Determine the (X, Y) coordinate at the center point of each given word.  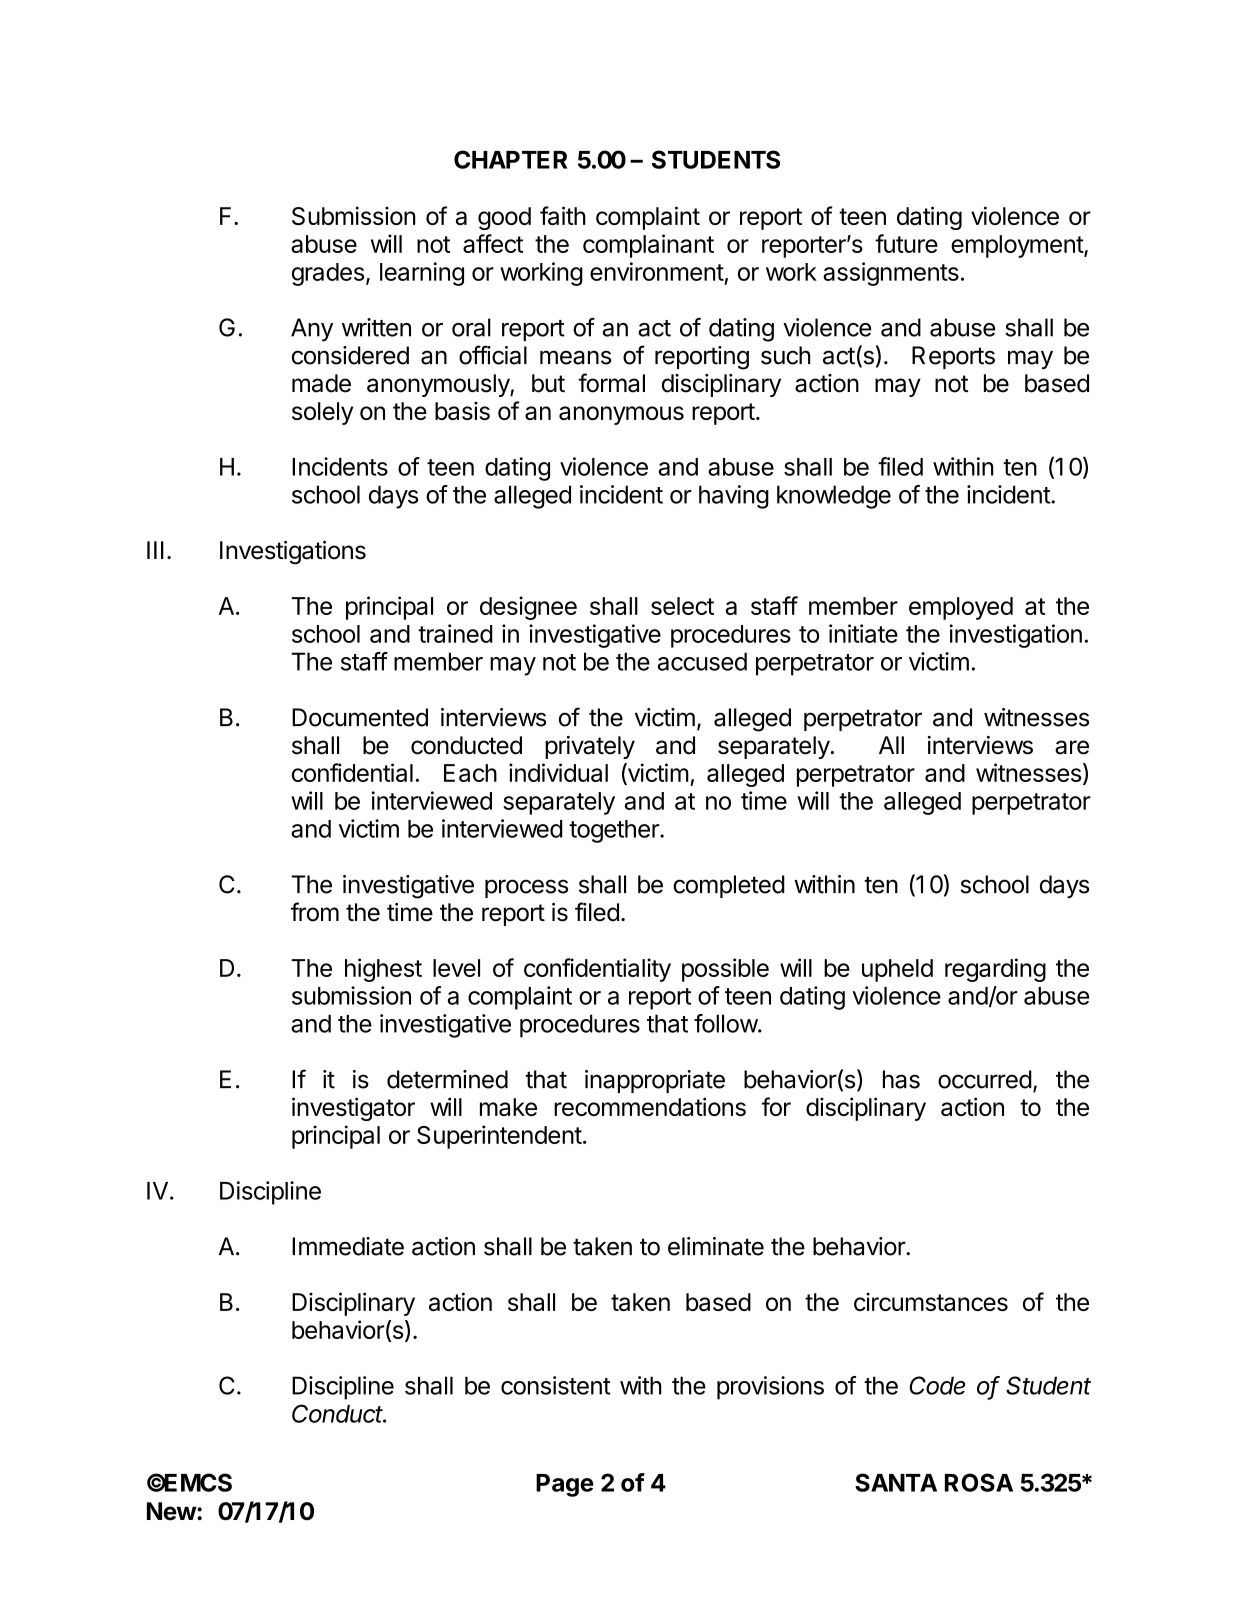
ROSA (979, 1482)
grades (328, 274)
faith (563, 215)
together (615, 831)
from (315, 912)
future (906, 243)
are (1072, 747)
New (172, 1511)
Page (565, 1485)
